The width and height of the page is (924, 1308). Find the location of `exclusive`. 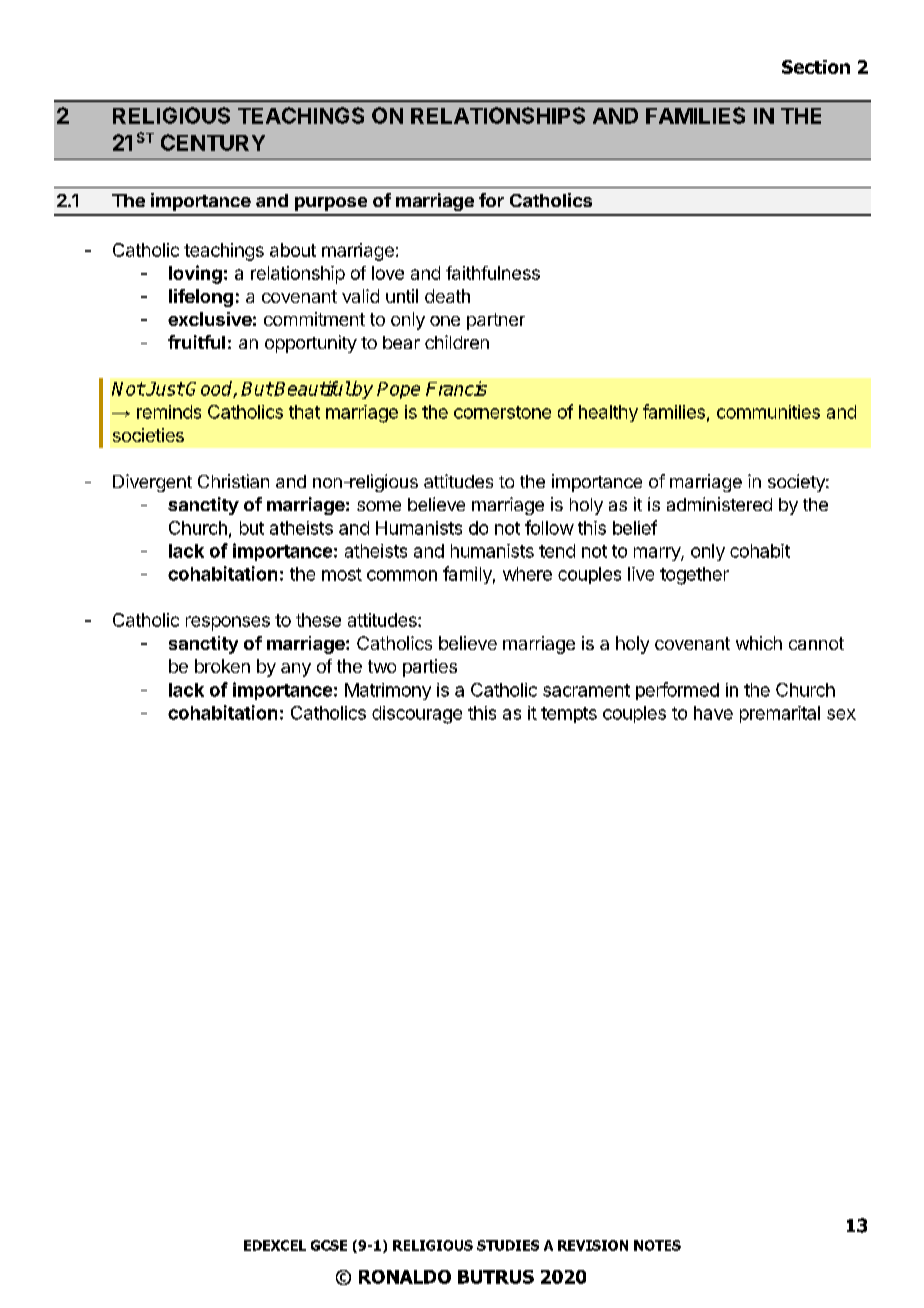

exclusive is located at coordinates (210, 319).
